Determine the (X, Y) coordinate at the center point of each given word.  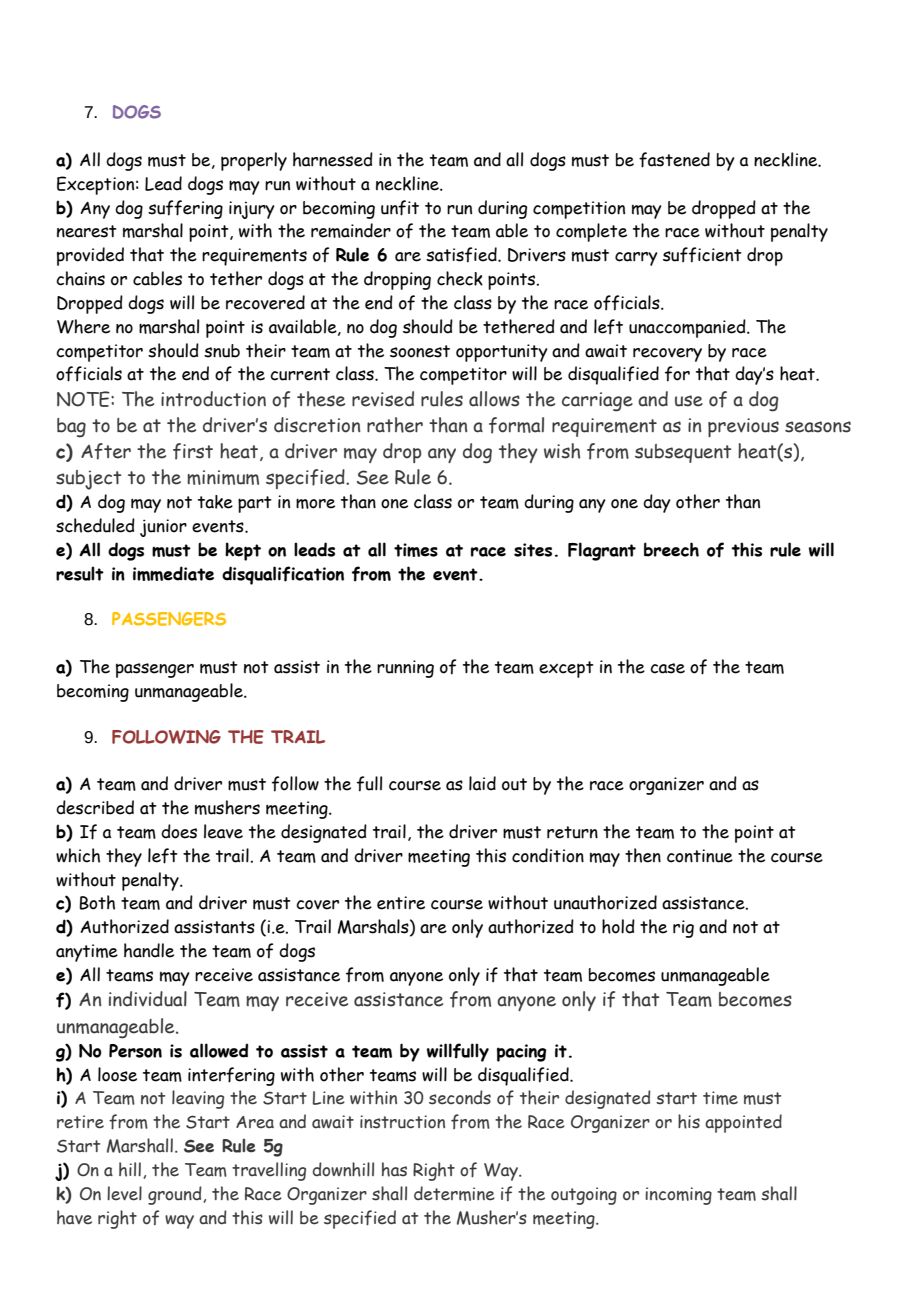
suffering (185, 209)
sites (533, 550)
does (179, 831)
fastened (674, 160)
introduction (213, 399)
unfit (400, 208)
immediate (173, 573)
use (689, 401)
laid (482, 783)
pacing (522, 1053)
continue (700, 856)
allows (494, 399)
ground (176, 1195)
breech (671, 549)
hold (618, 926)
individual (148, 999)
